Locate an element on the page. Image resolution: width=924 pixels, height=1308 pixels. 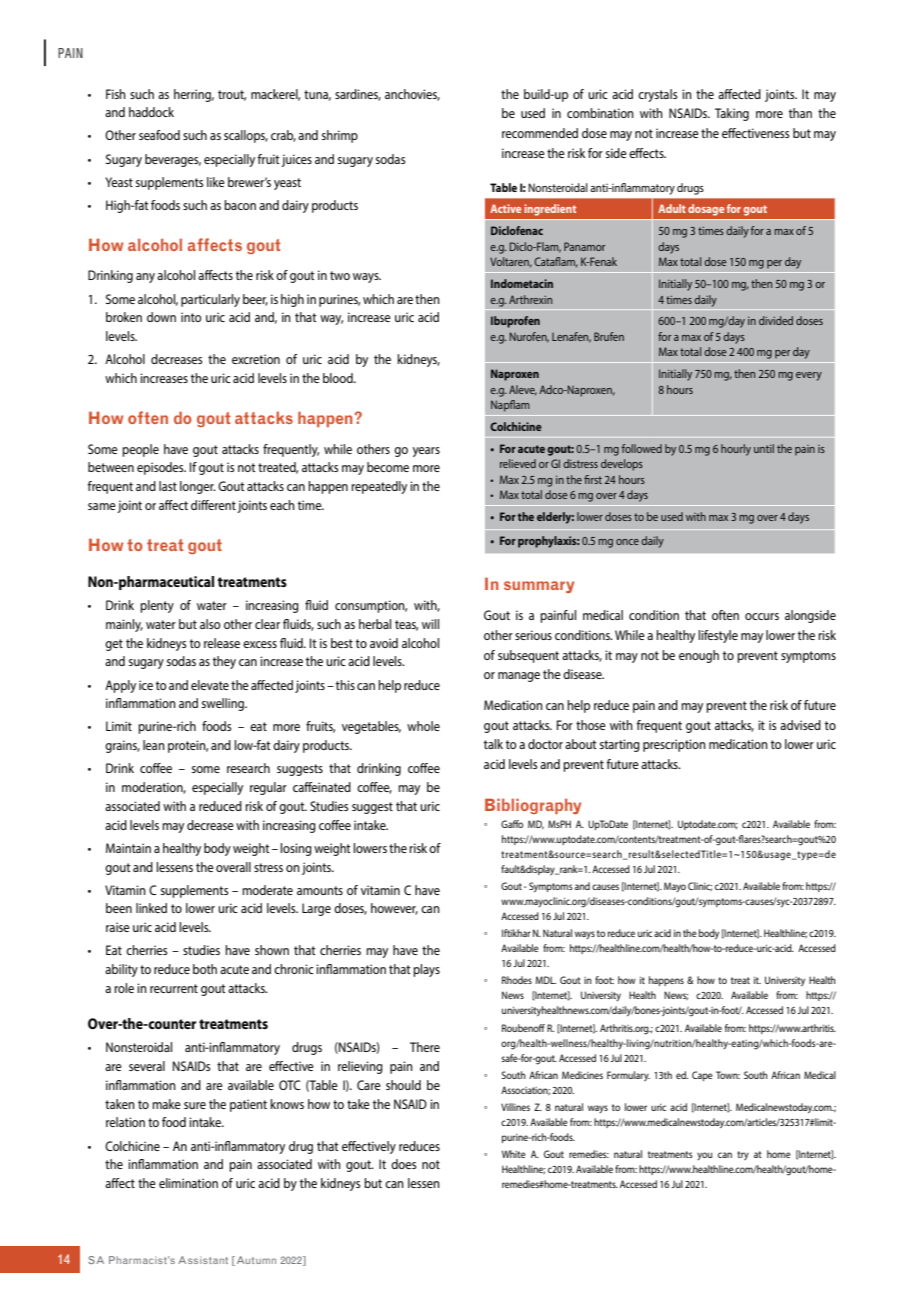
elevate is located at coordinates (210, 685).
